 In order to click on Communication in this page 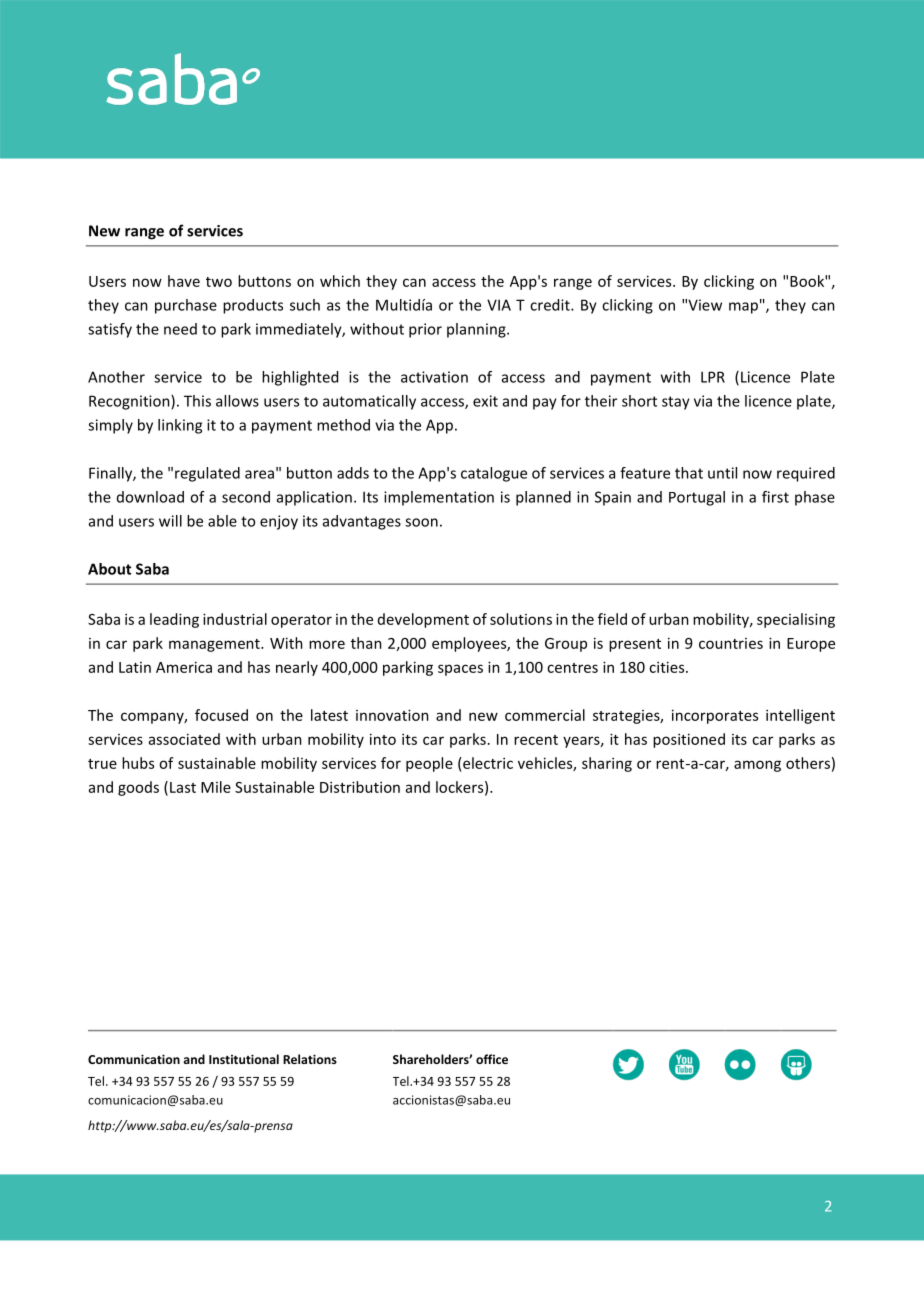, I will do `click(134, 1059)`.
